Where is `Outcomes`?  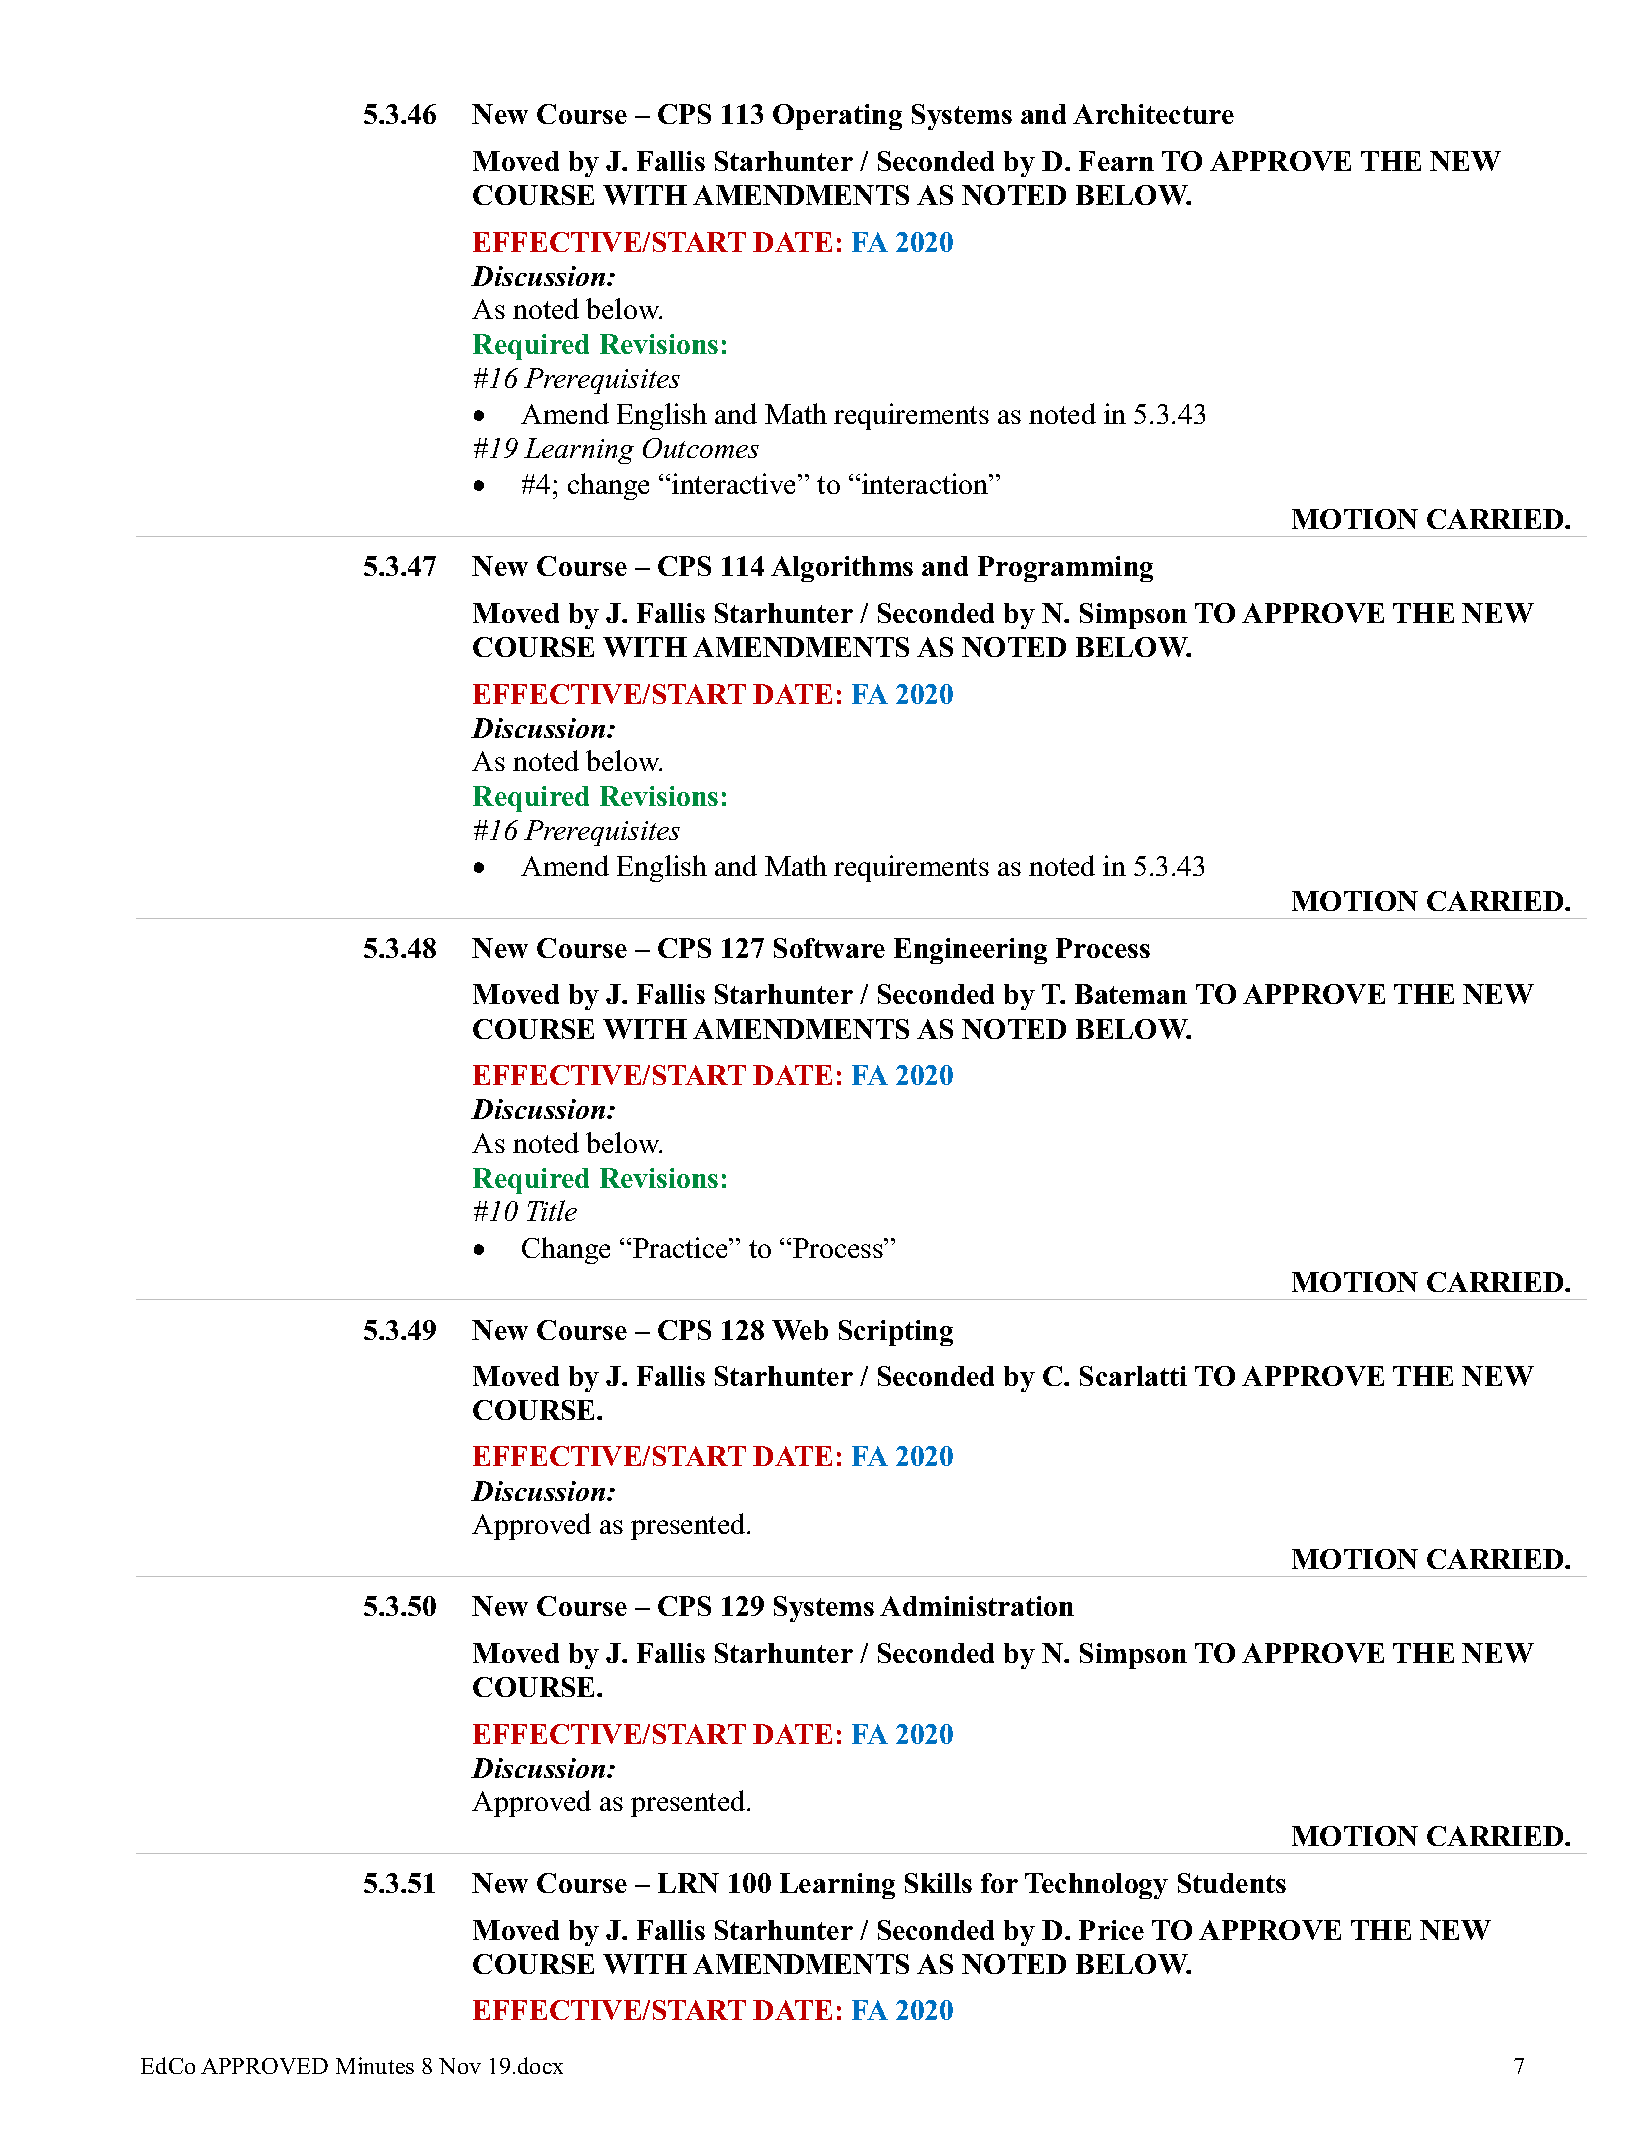 Outcomes is located at coordinates (701, 448).
